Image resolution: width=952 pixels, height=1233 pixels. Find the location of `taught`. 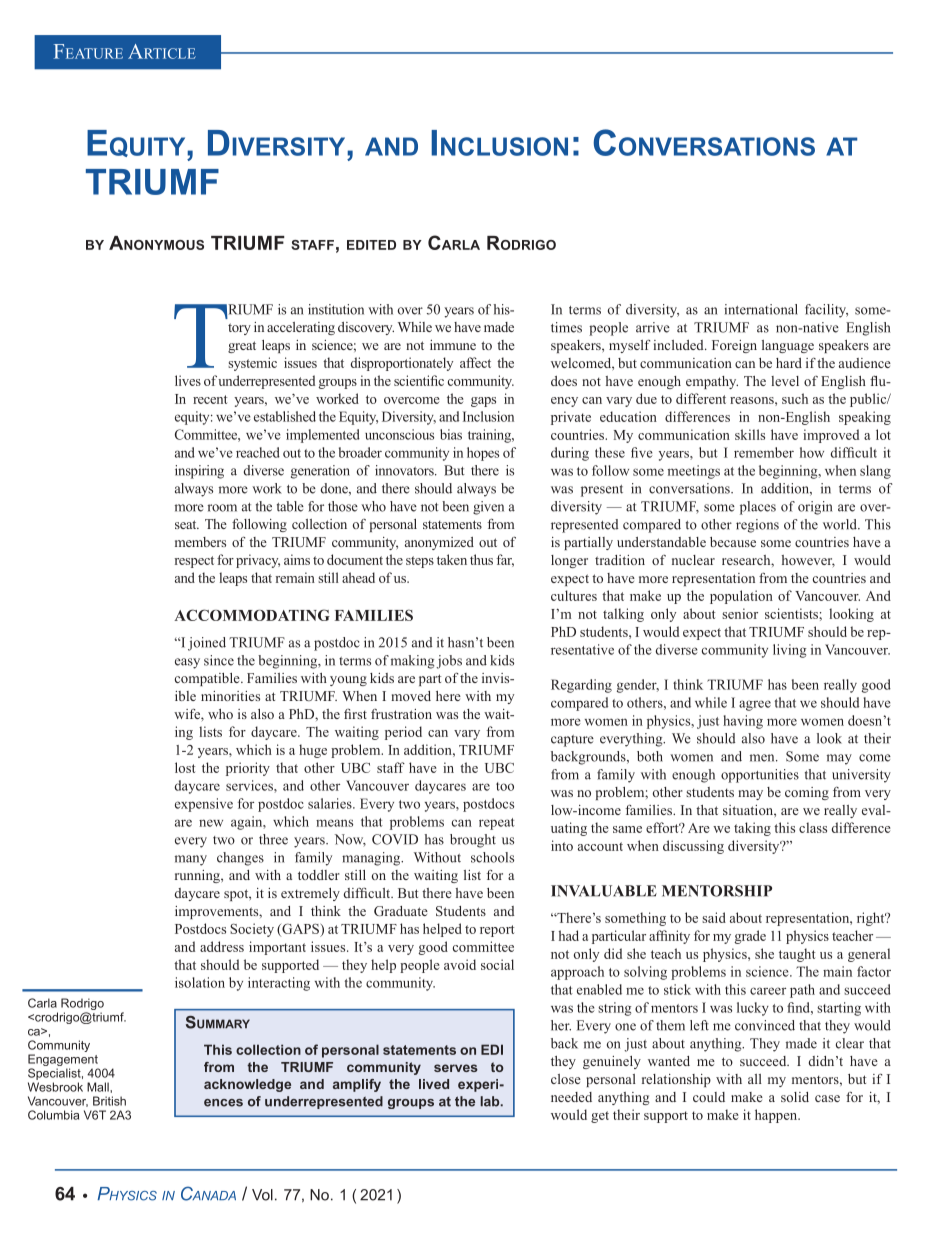

taught is located at coordinates (797, 955).
